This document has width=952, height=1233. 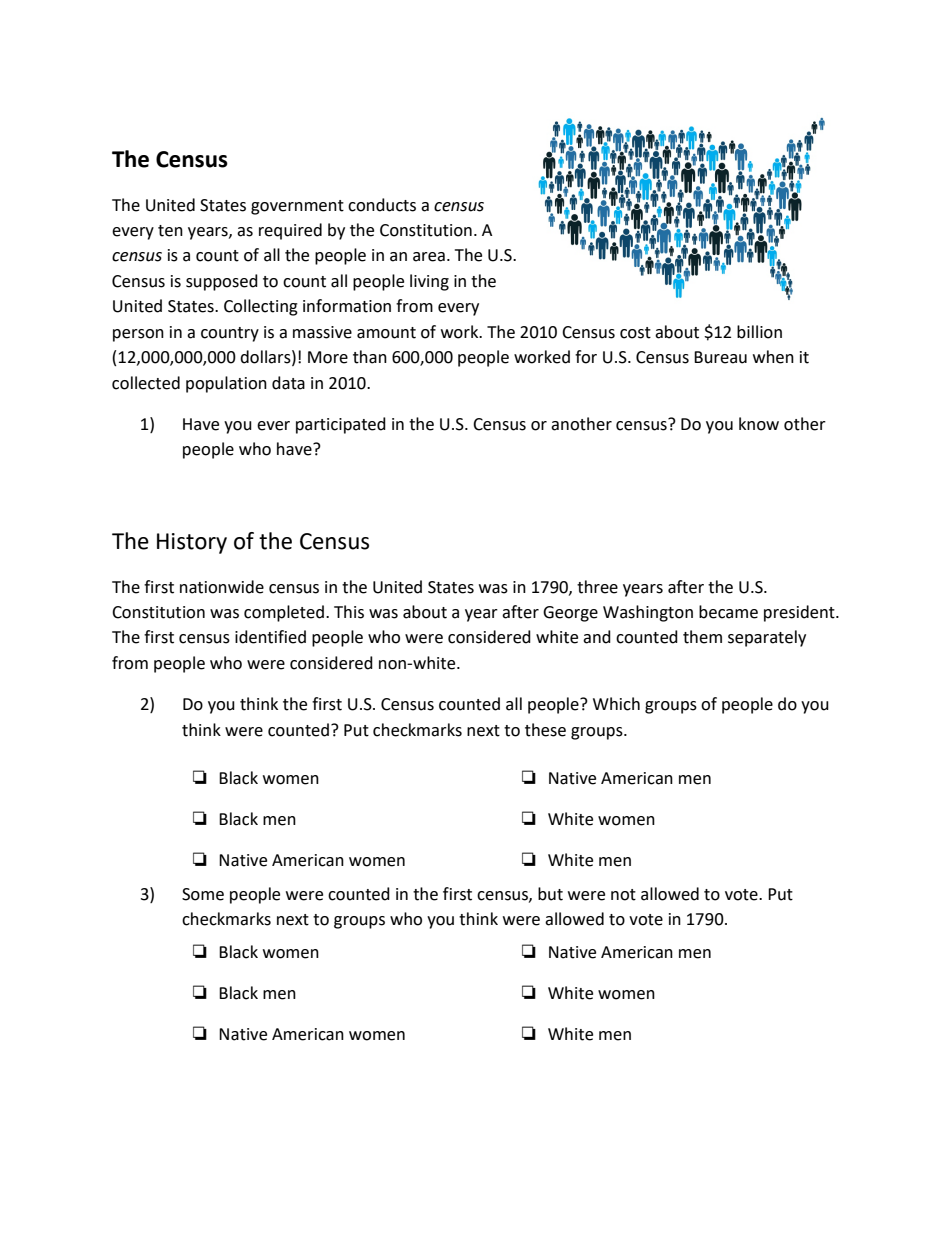 I want to click on identified, so click(x=270, y=637).
